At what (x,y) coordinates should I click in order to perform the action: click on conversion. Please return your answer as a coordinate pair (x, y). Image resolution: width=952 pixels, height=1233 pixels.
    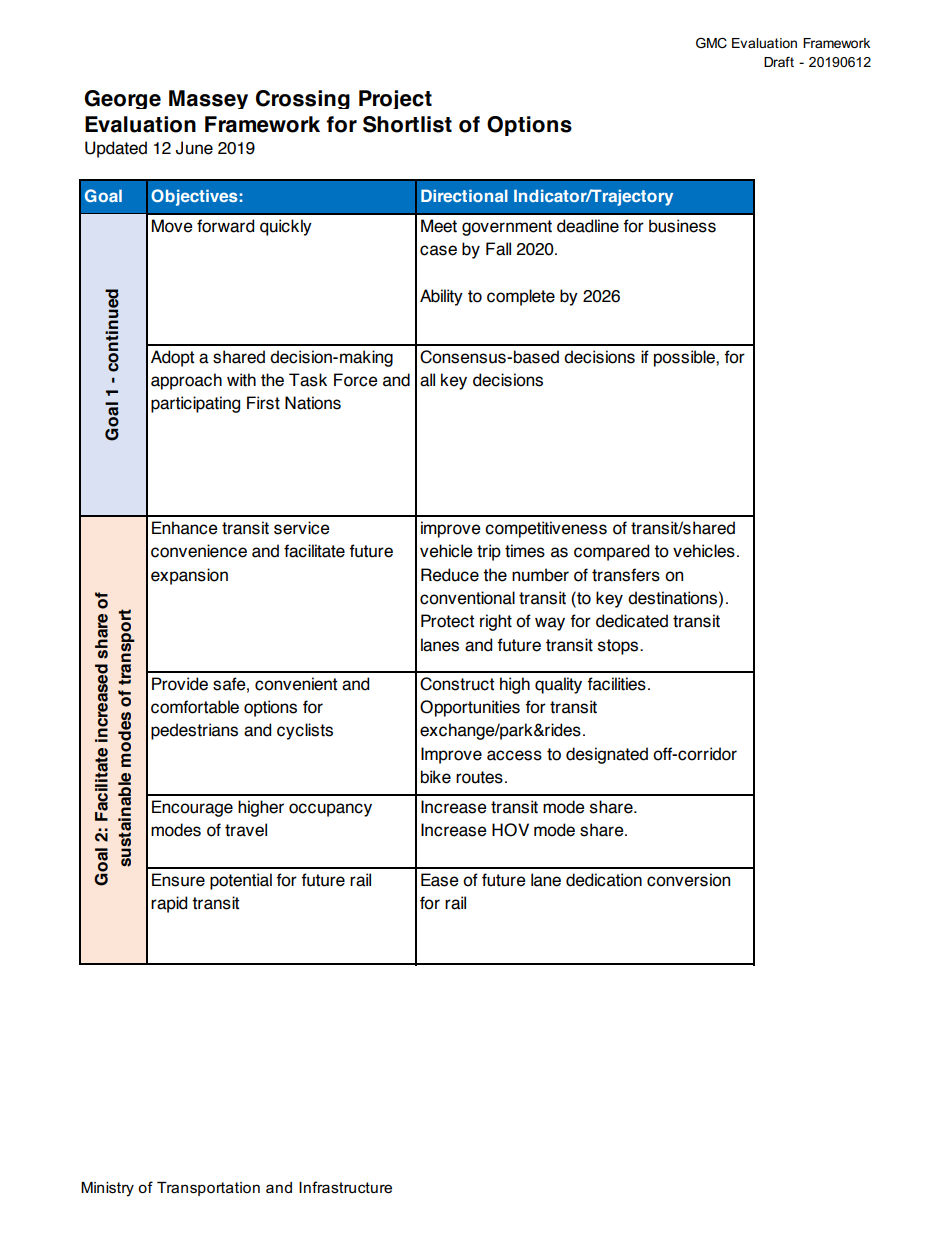
    Looking at the image, I should click on (688, 880).
